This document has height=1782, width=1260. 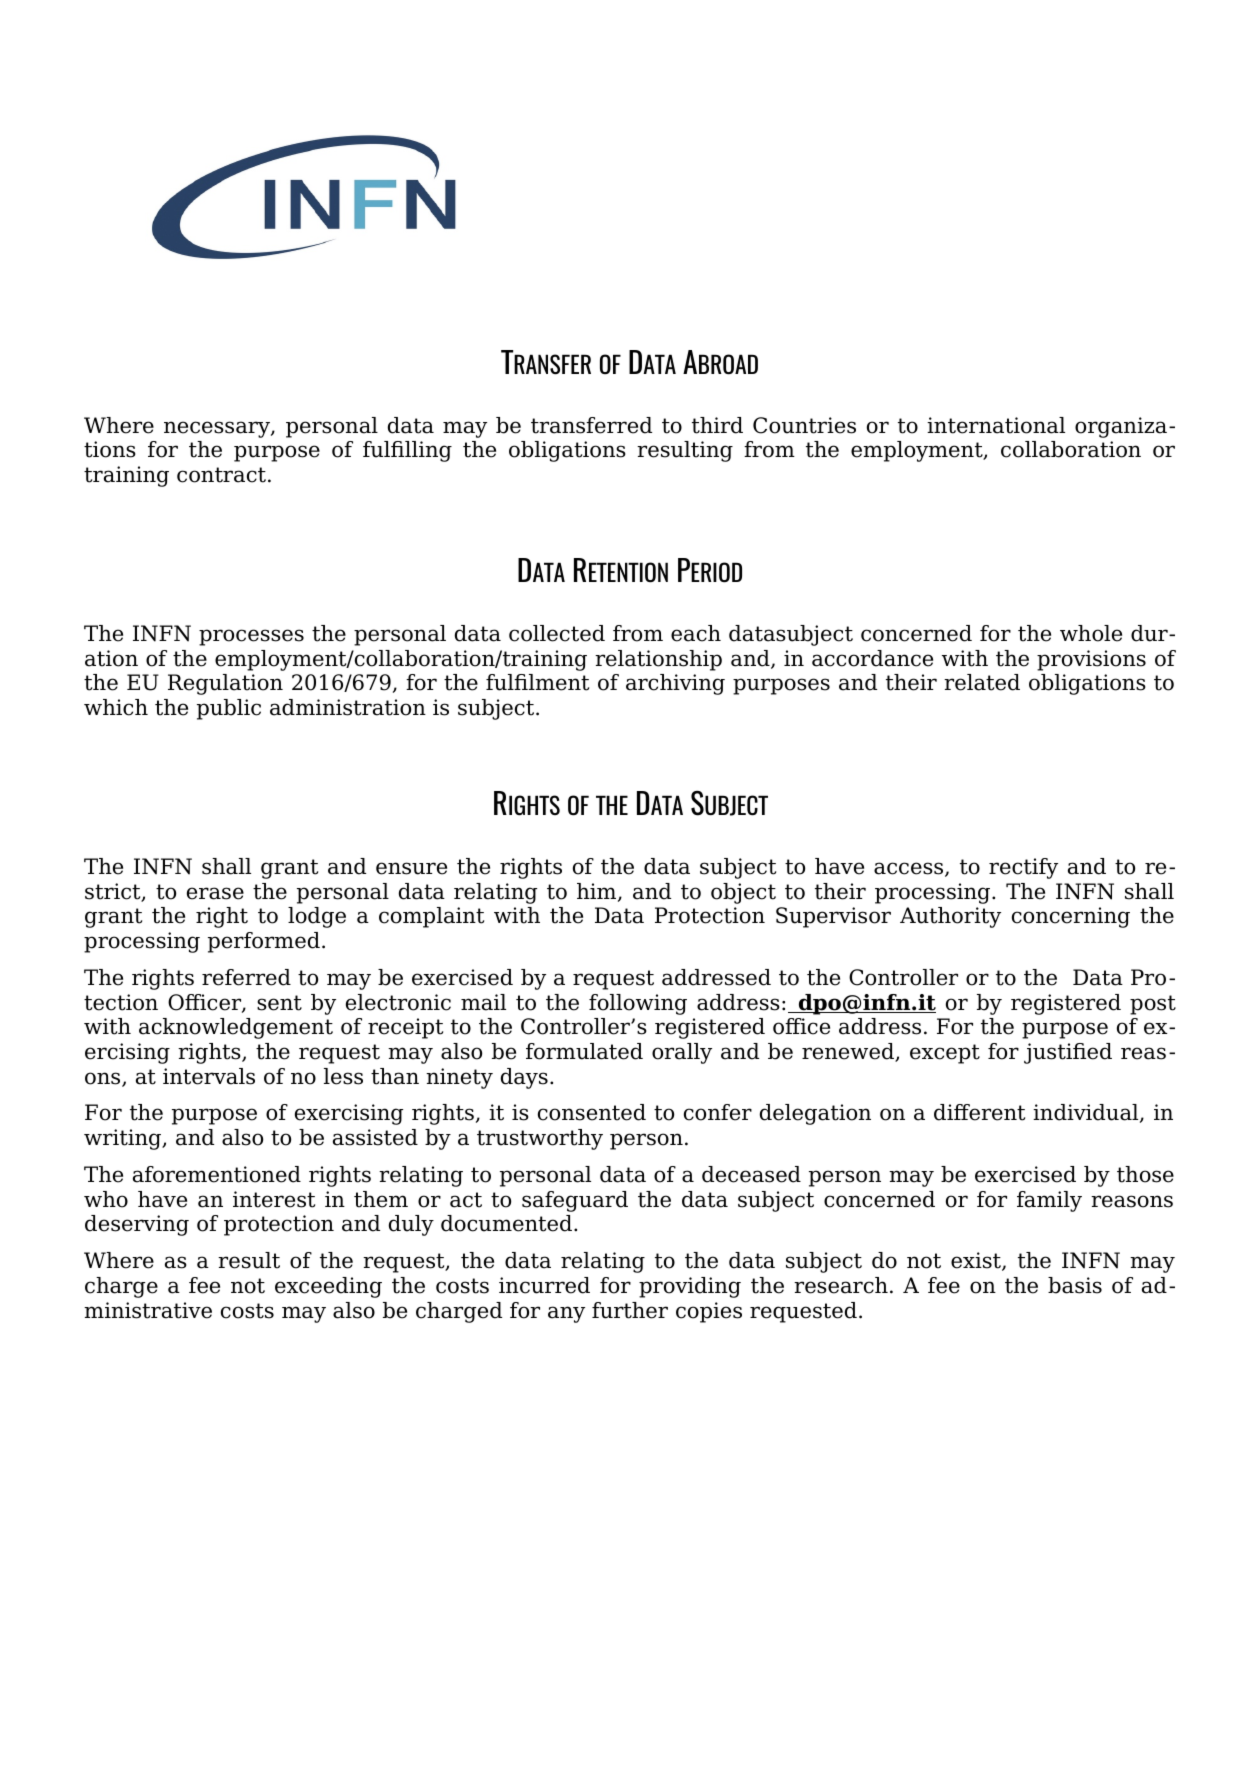 I want to click on him, so click(x=598, y=892).
